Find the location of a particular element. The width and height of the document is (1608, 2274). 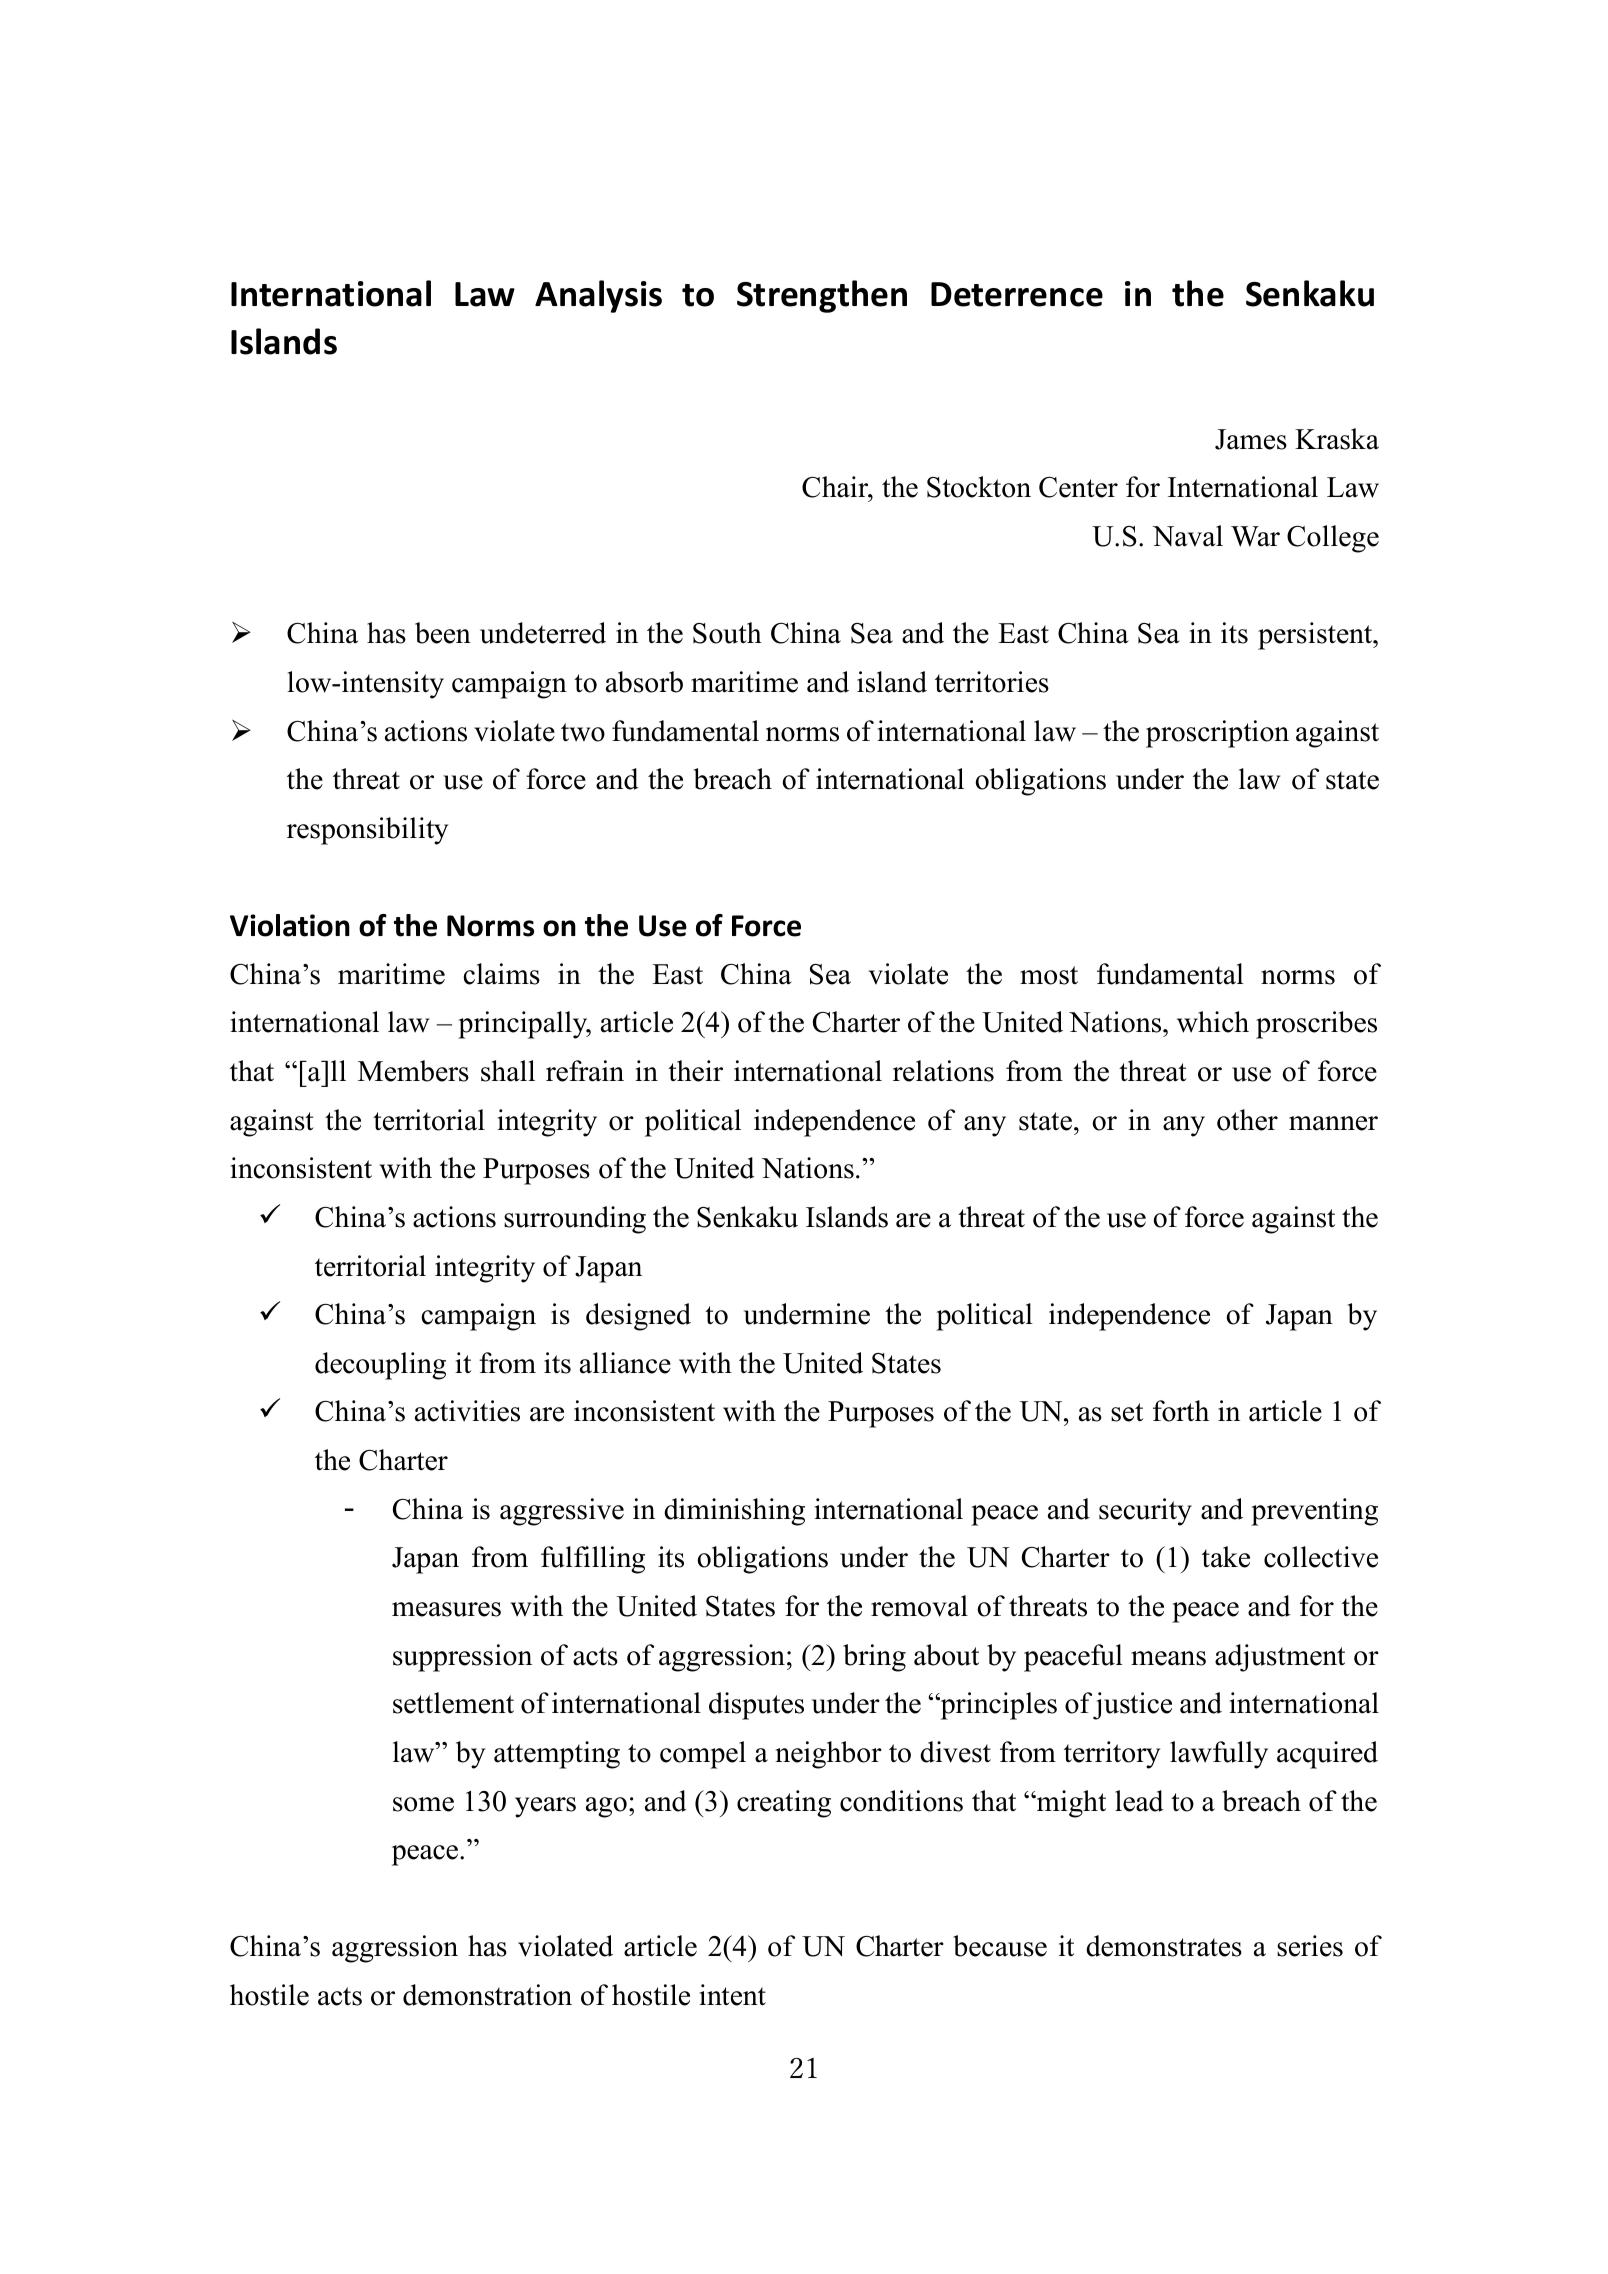

James is located at coordinates (1251, 439).
